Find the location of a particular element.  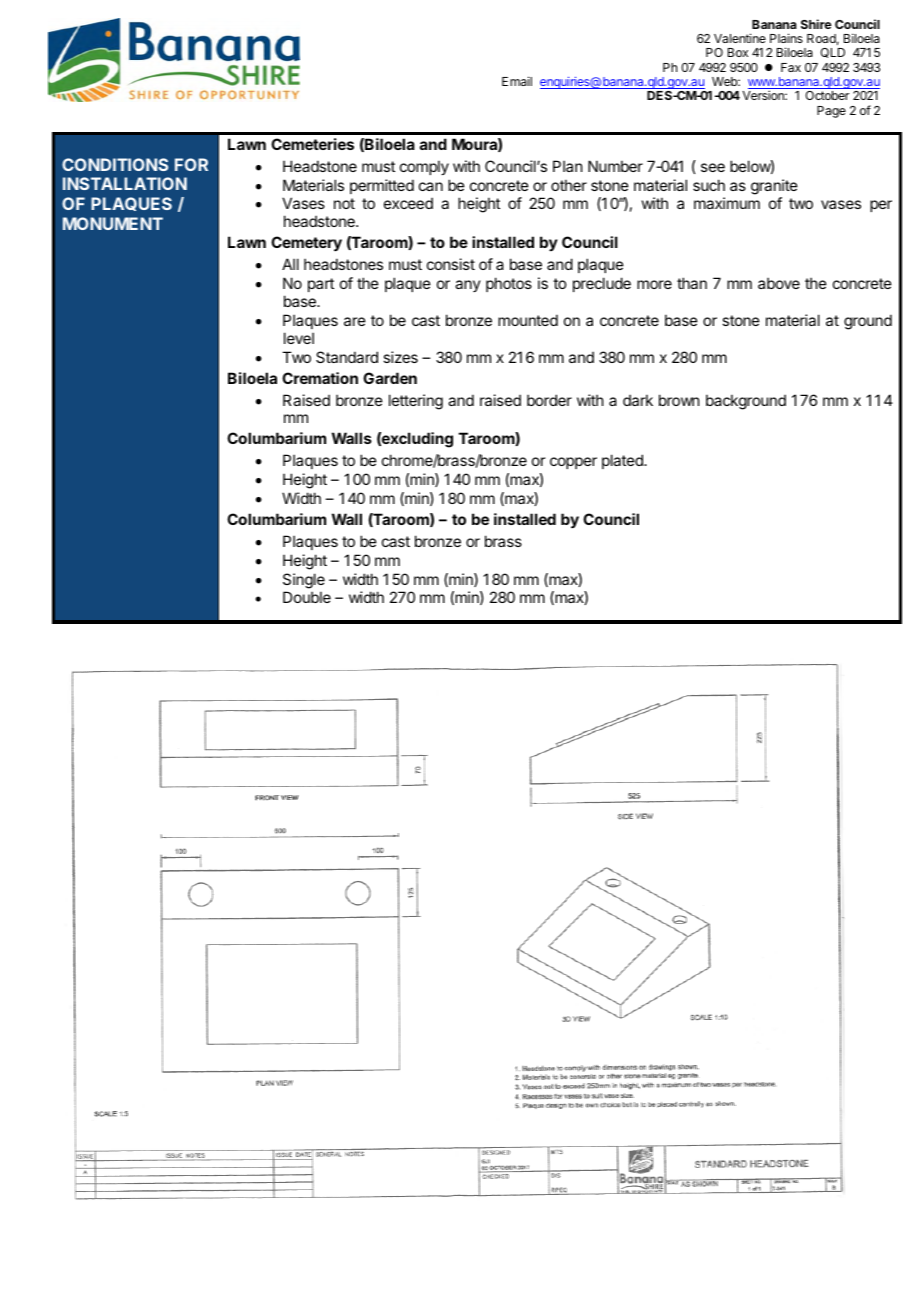

above is located at coordinates (779, 283).
